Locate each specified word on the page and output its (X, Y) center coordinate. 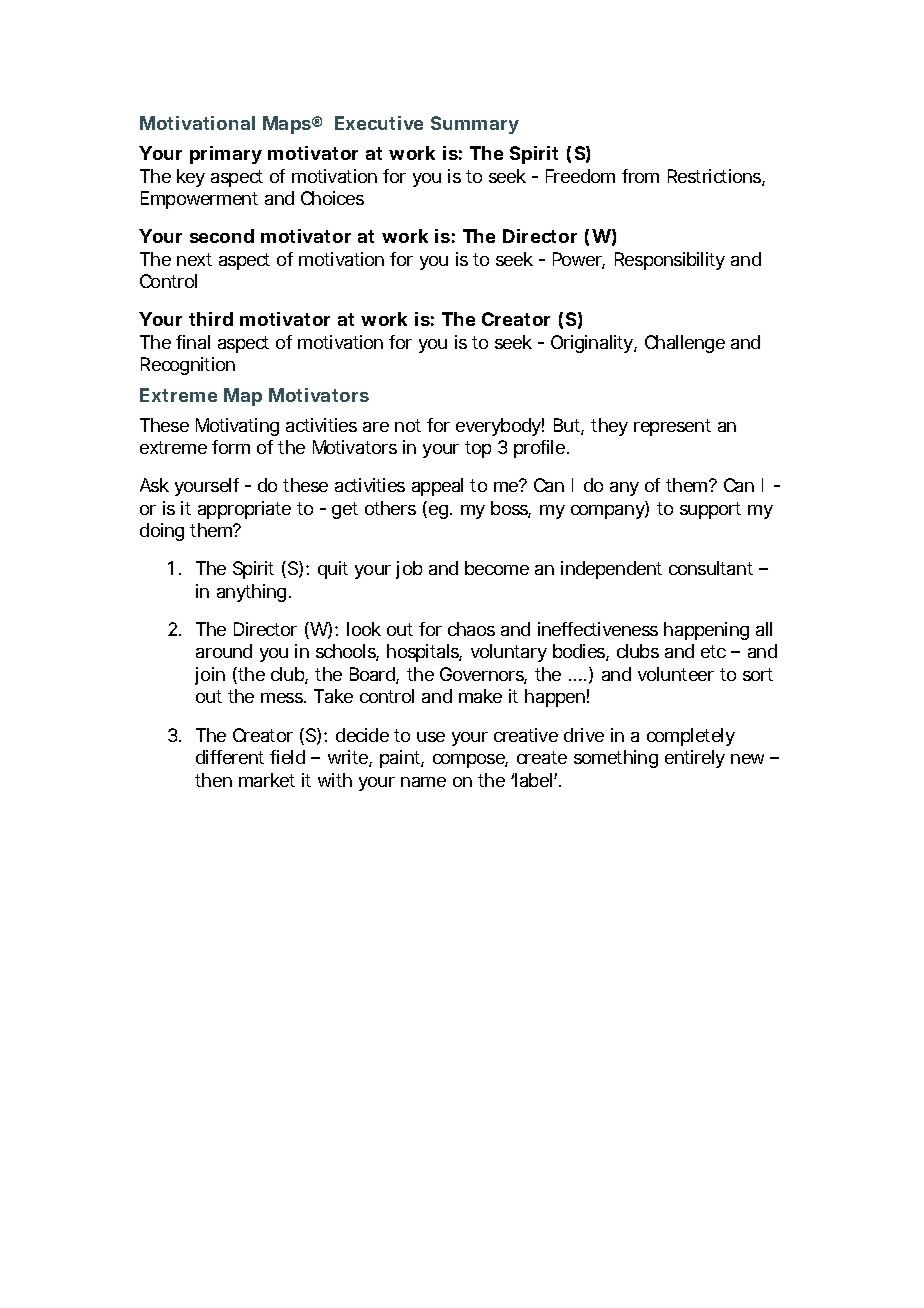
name (423, 782)
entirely (695, 759)
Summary (475, 125)
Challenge (685, 344)
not (408, 425)
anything (251, 593)
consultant (711, 568)
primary (226, 155)
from (640, 176)
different (230, 757)
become (497, 568)
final (193, 342)
